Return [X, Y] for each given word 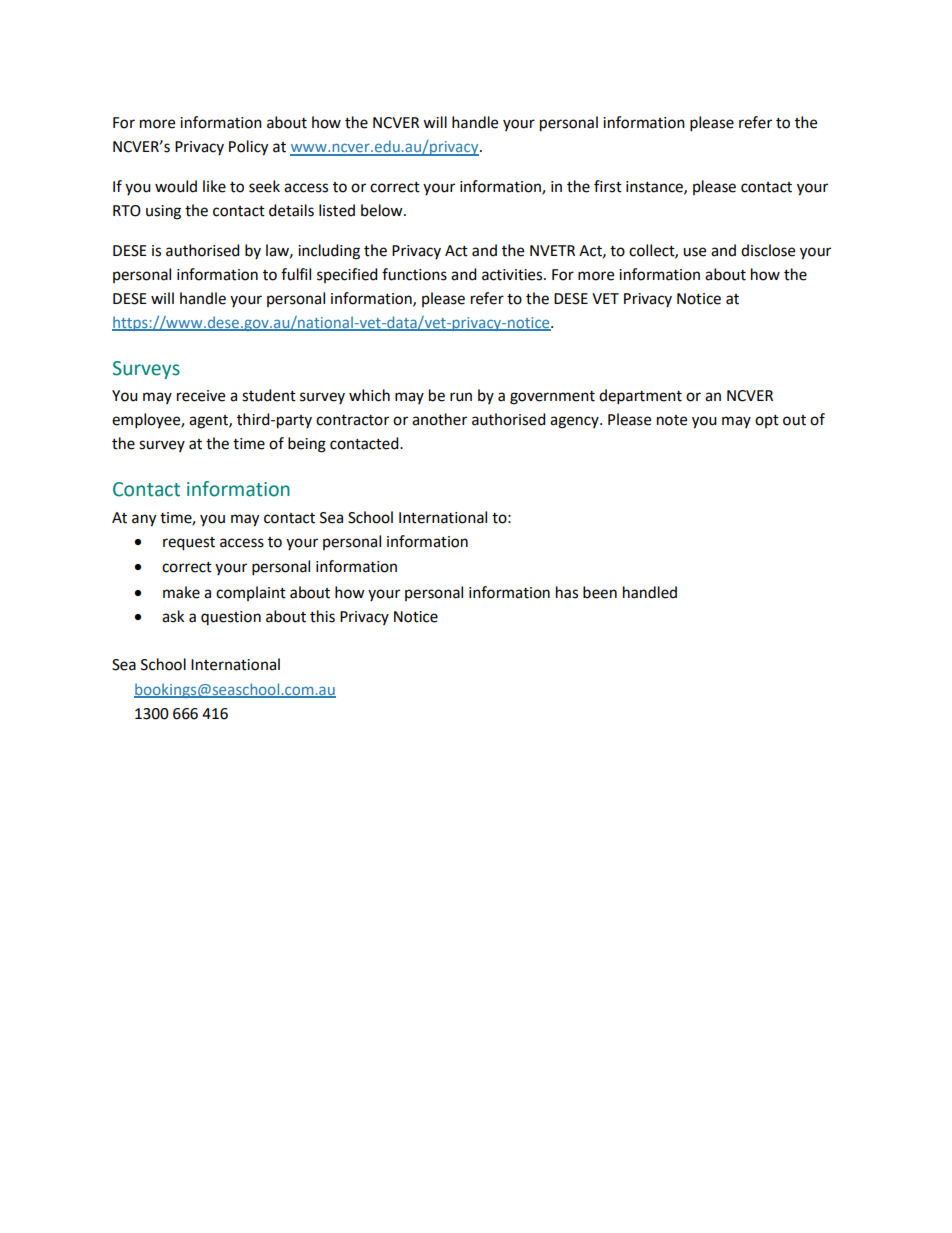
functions [414, 274]
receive [201, 396]
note [672, 420]
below [383, 210]
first [608, 186]
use [694, 252]
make [181, 592]
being [307, 445]
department [640, 397]
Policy [248, 148]
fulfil [296, 274]
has [567, 592]
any [144, 520]
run [461, 397]
